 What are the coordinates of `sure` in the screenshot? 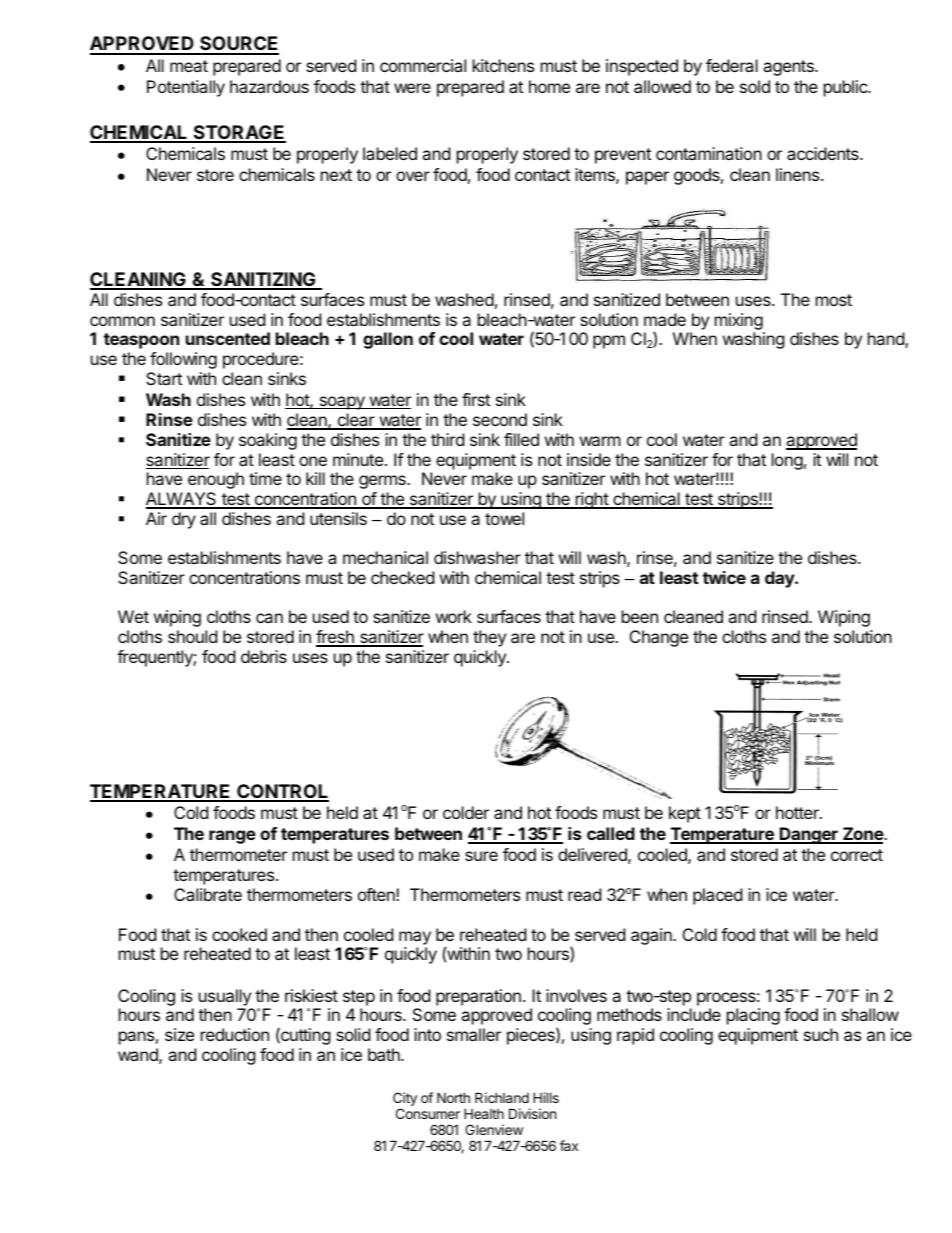 It's located at (481, 856).
